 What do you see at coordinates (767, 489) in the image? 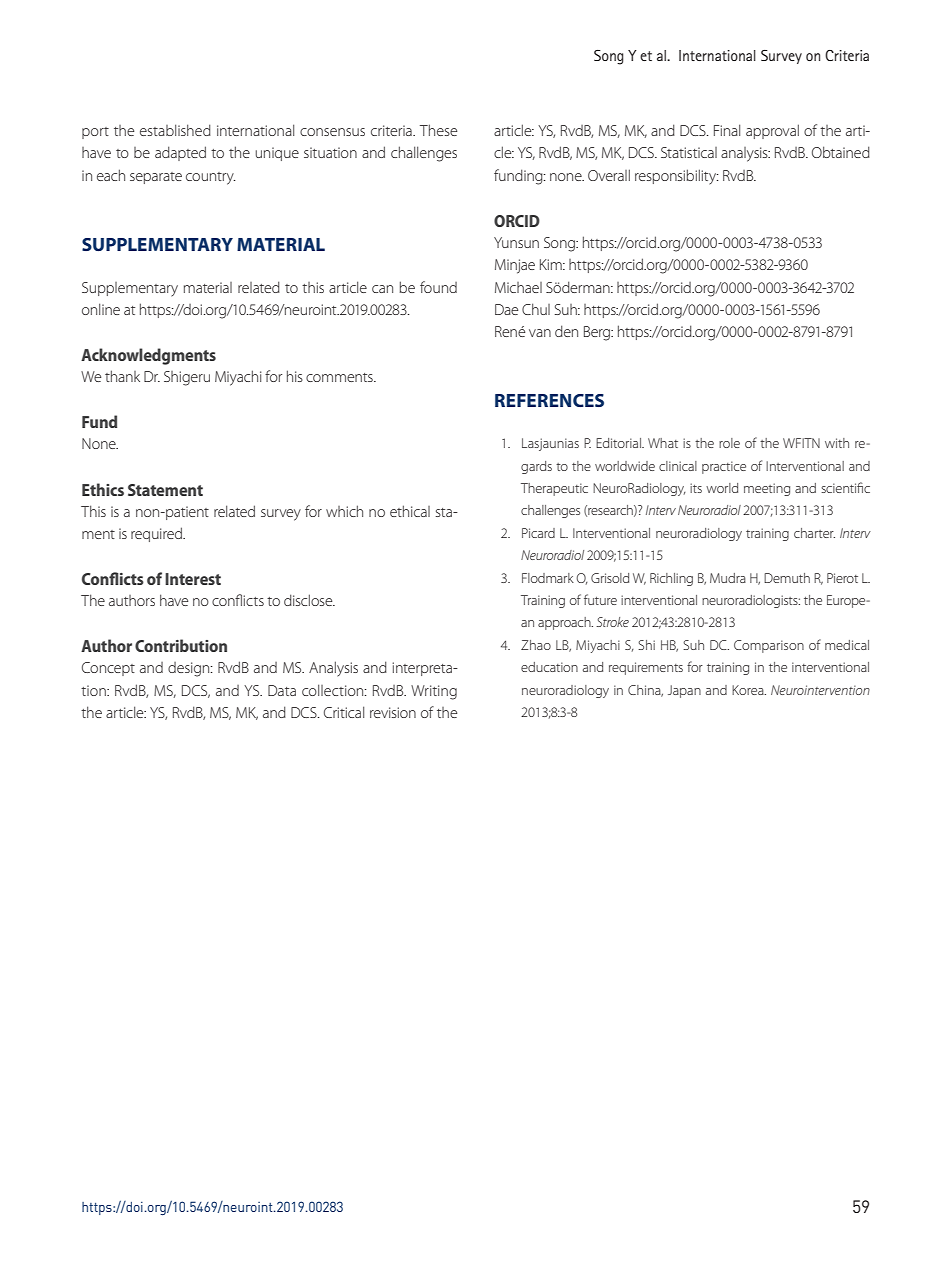
I see `meeting` at bounding box center [767, 489].
